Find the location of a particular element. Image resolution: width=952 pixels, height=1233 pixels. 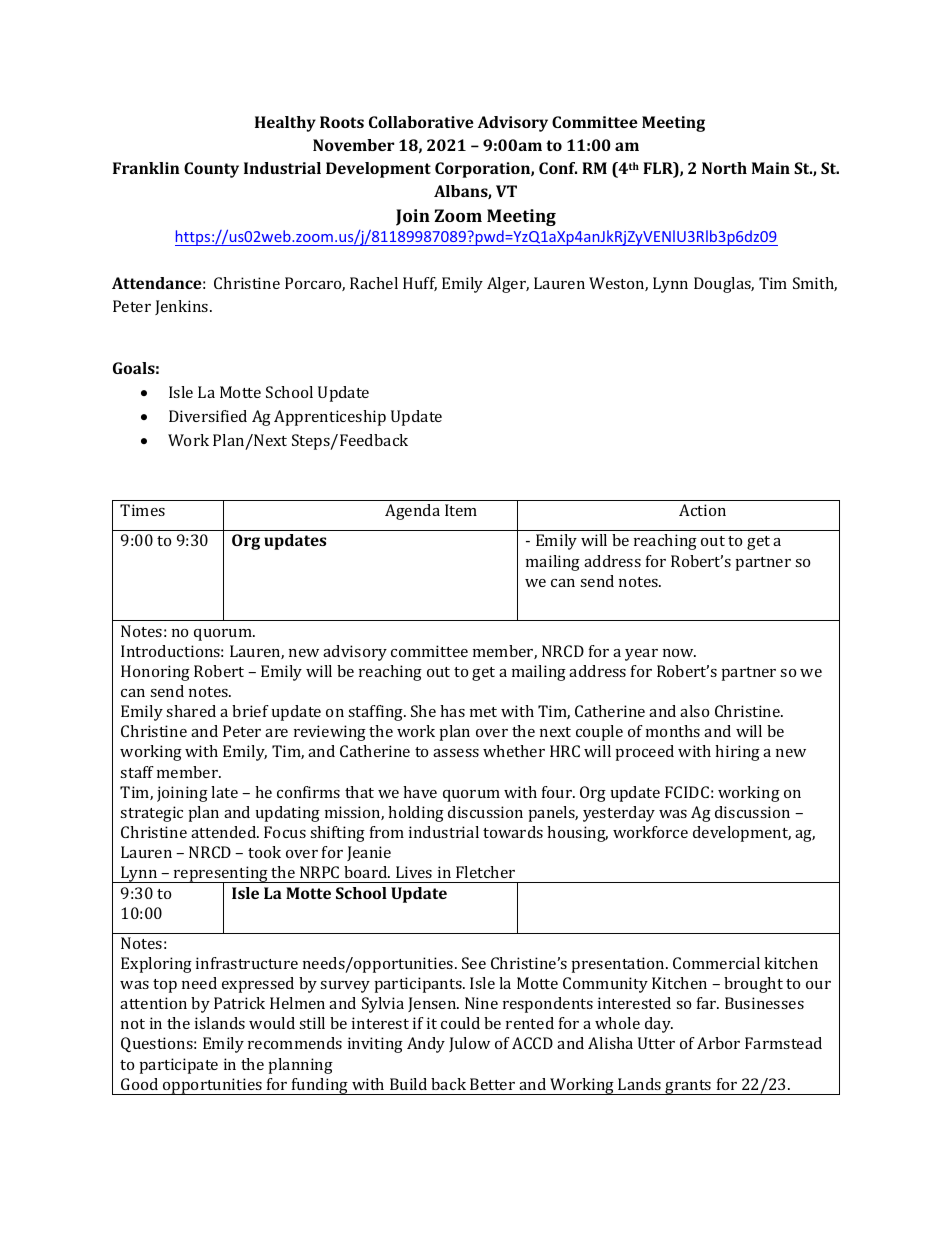

North is located at coordinates (724, 168).
